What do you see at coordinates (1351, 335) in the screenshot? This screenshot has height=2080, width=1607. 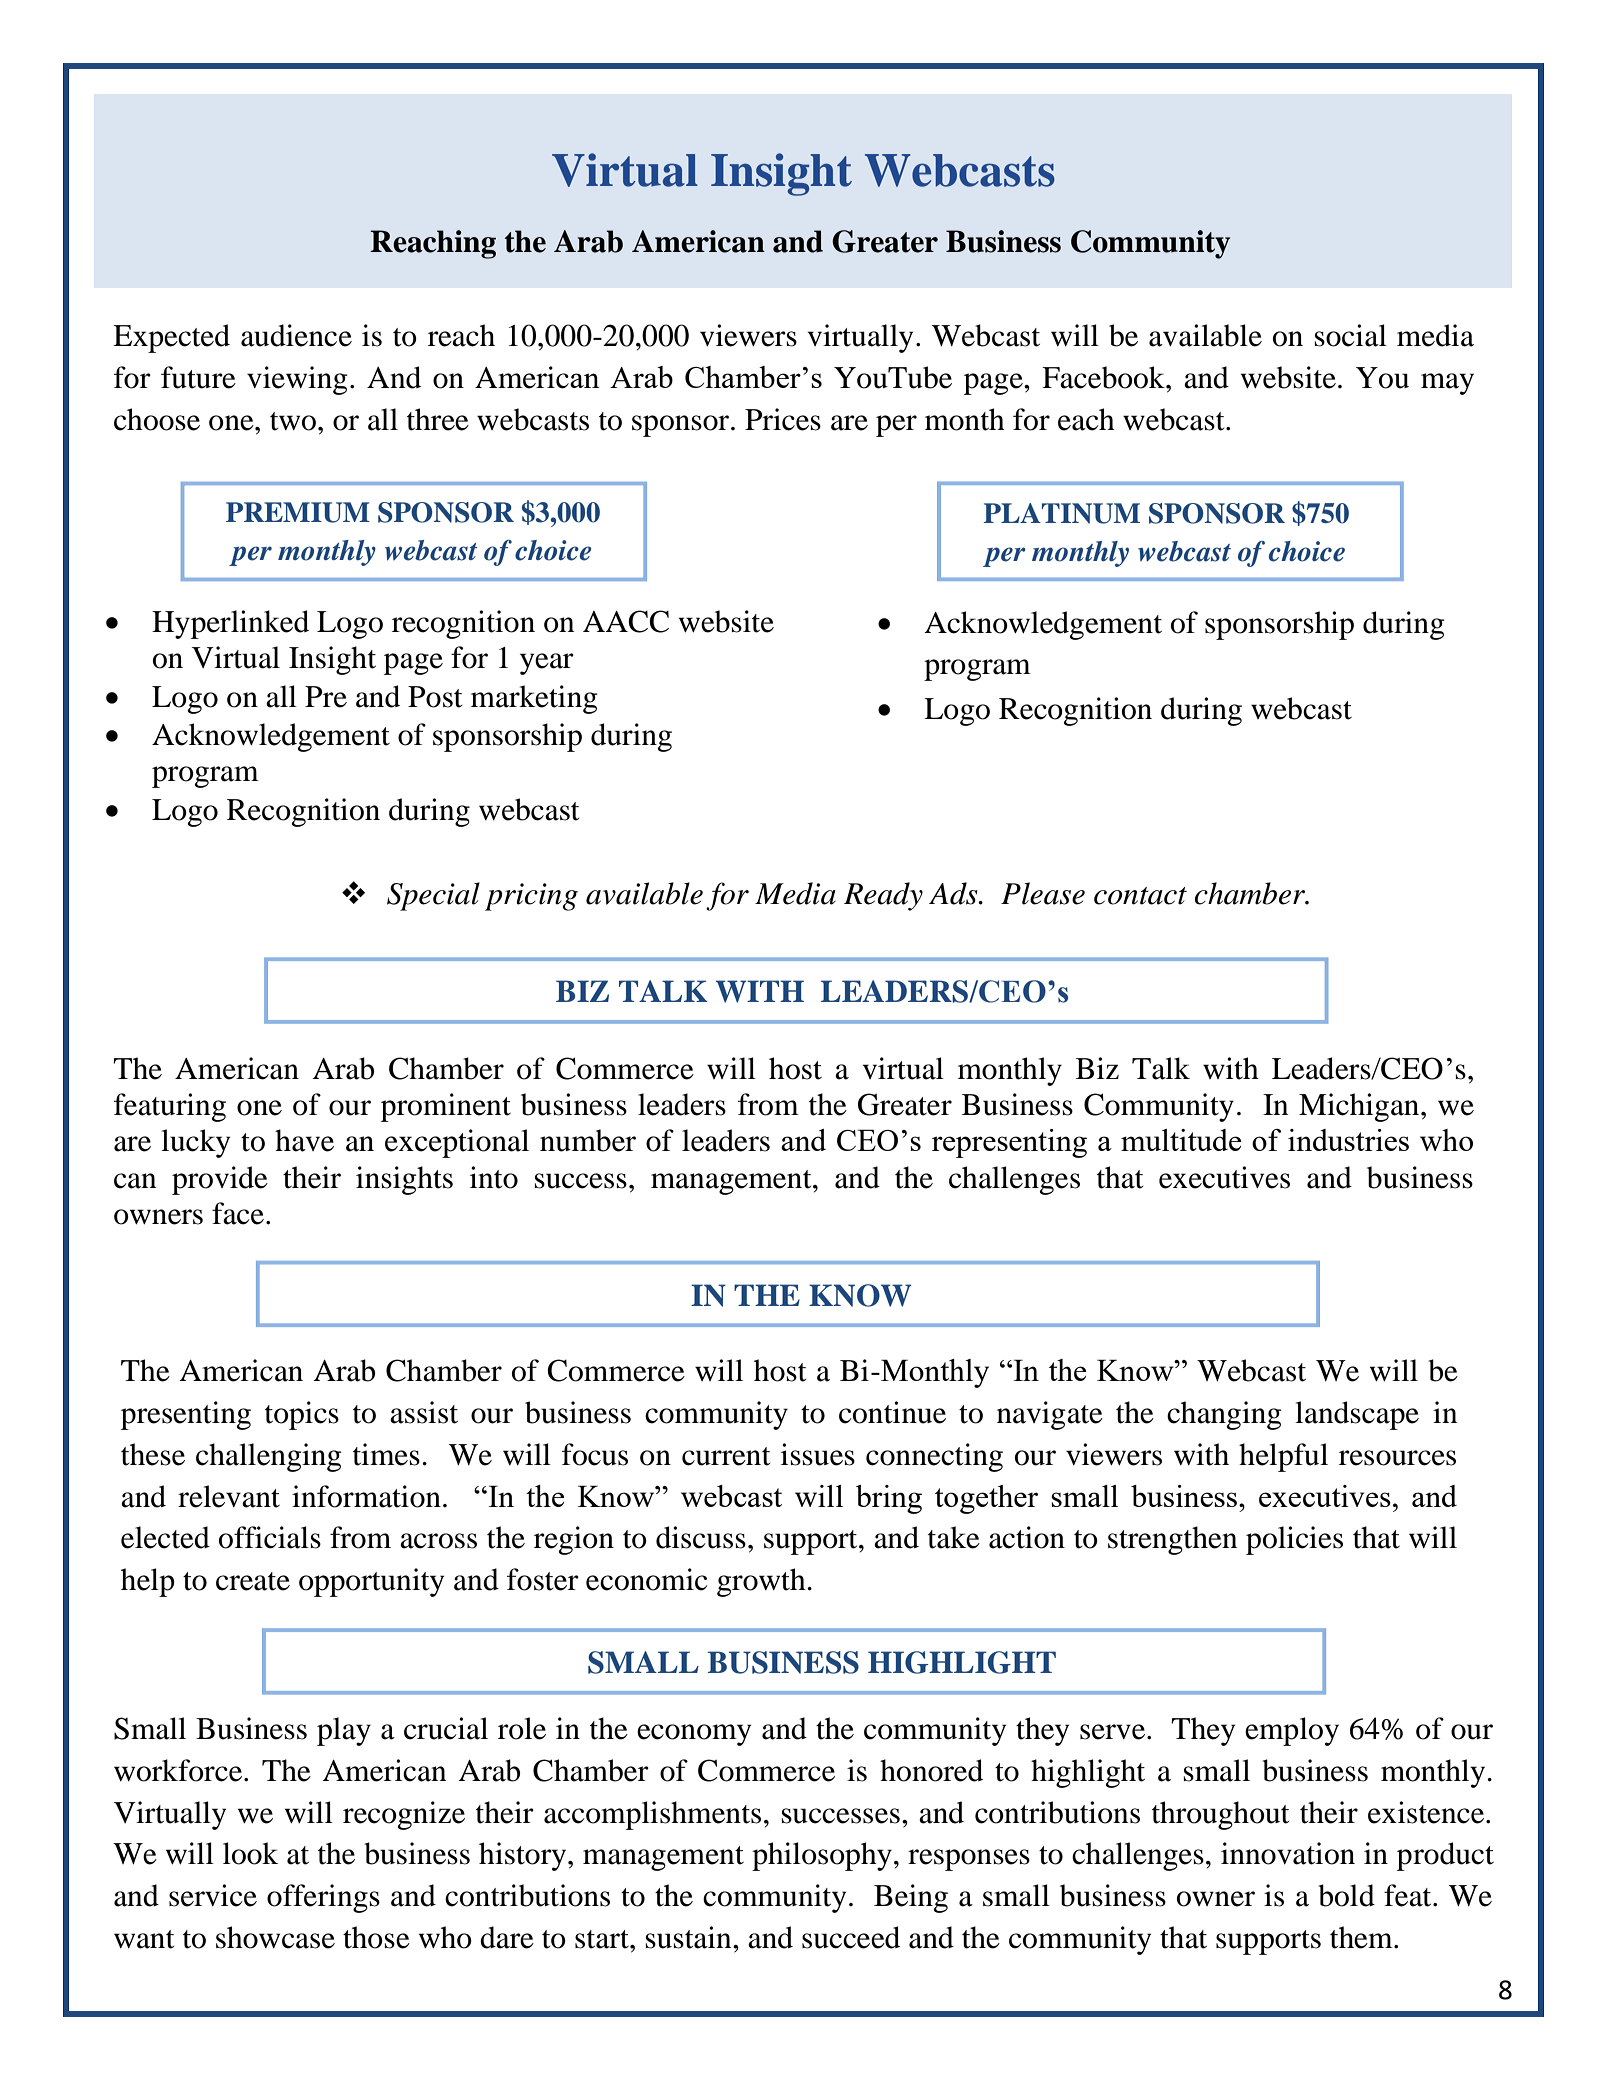 I see `social` at bounding box center [1351, 335].
